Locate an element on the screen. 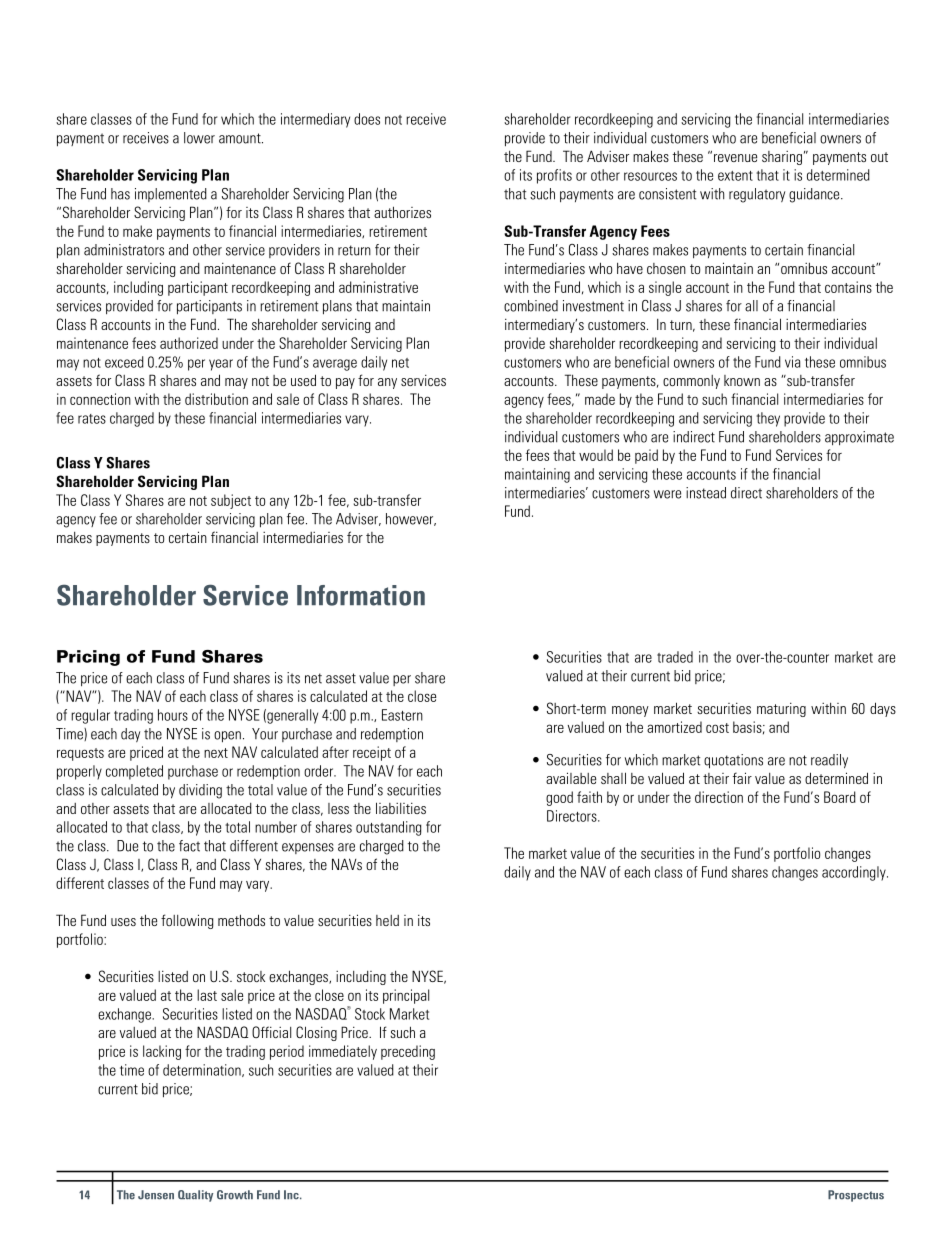 Image resolution: width=952 pixels, height=1233 pixels. Prospectus is located at coordinates (856, 1196).
